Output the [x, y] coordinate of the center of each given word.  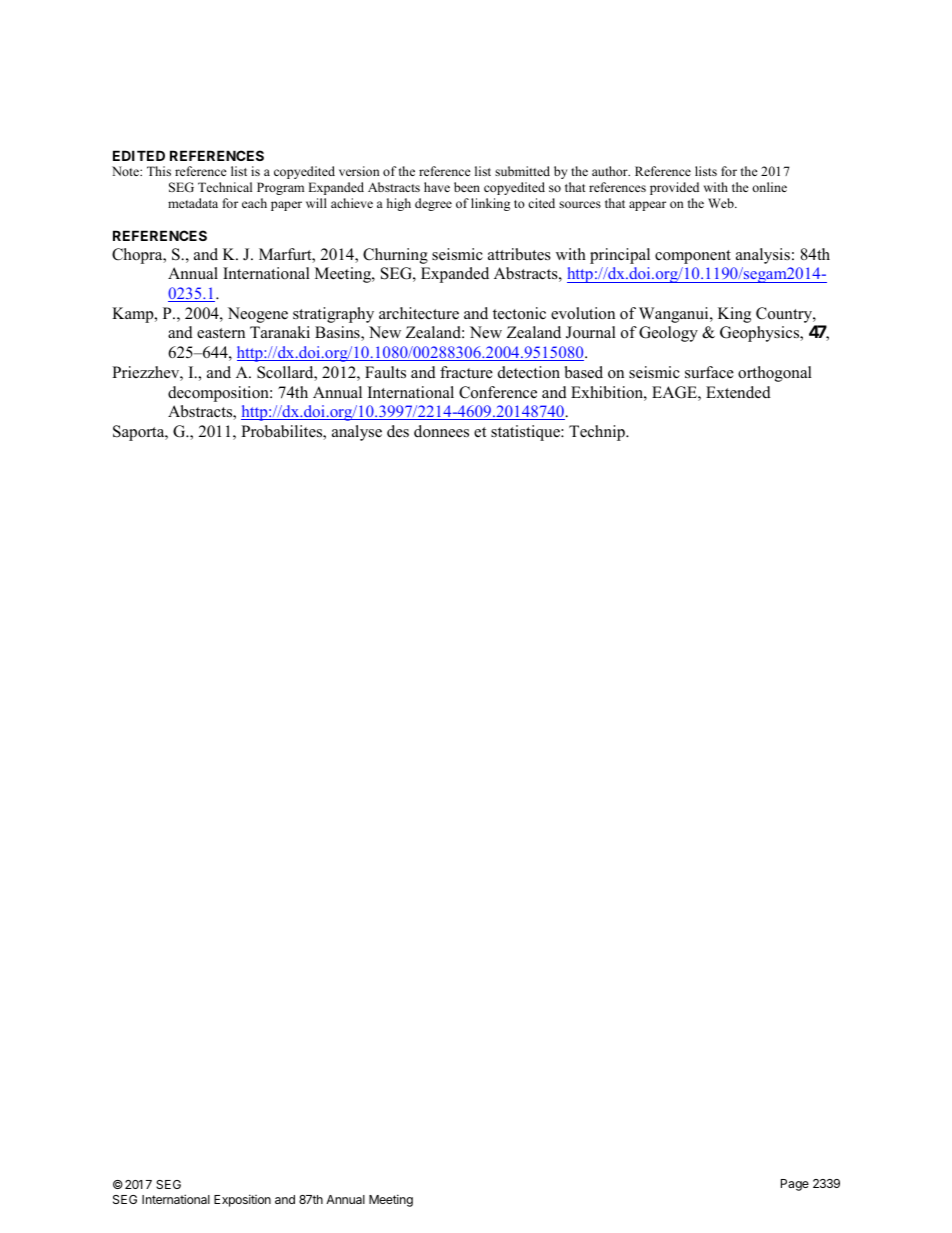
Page [795, 1185]
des [398, 431]
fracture [466, 372]
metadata [193, 203]
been [467, 187]
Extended [738, 392]
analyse [357, 433]
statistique [526, 433]
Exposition [242, 1200]
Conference [498, 392]
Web [722, 203]
